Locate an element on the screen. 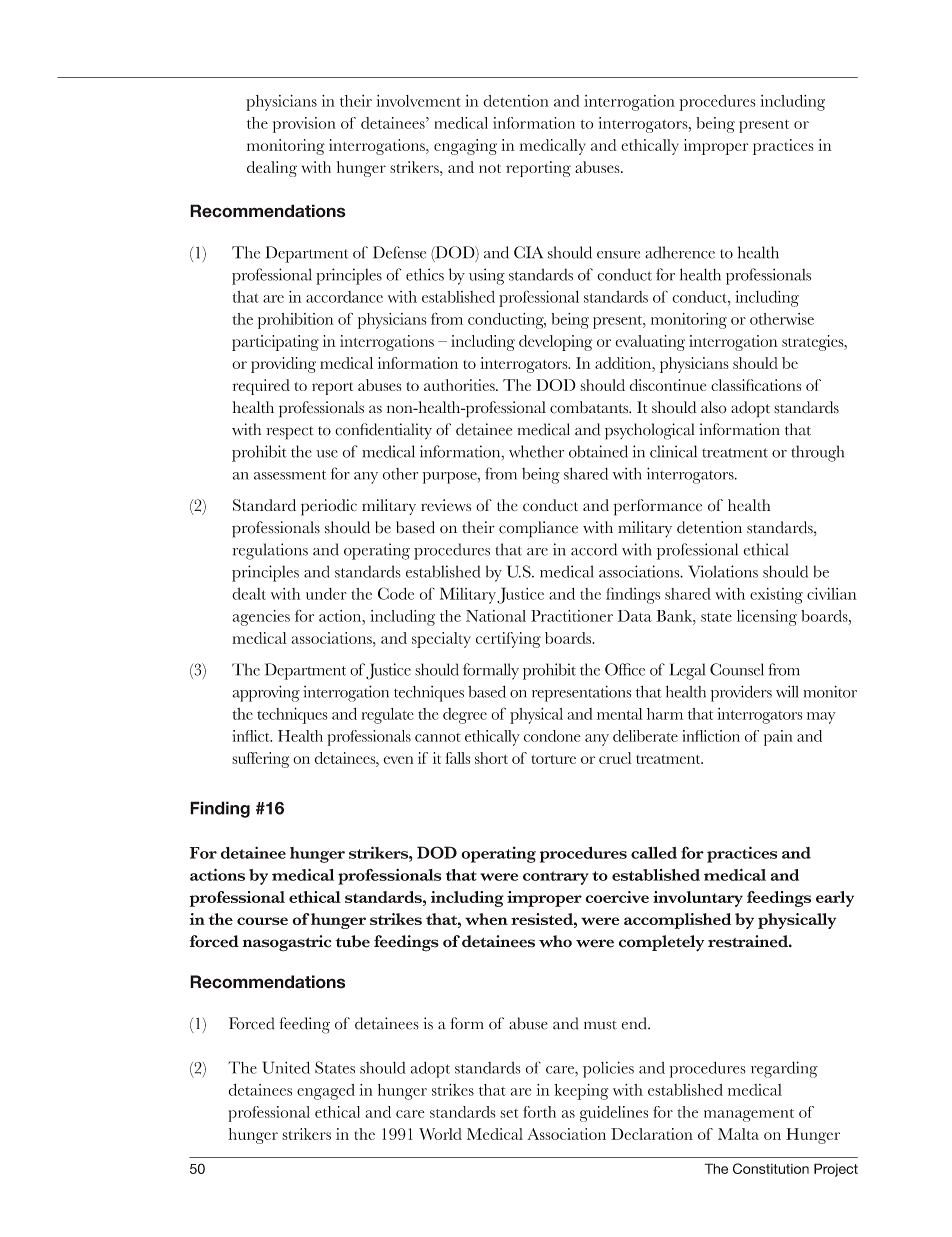 The width and height of the screenshot is (952, 1237). torture is located at coordinates (554, 759).
